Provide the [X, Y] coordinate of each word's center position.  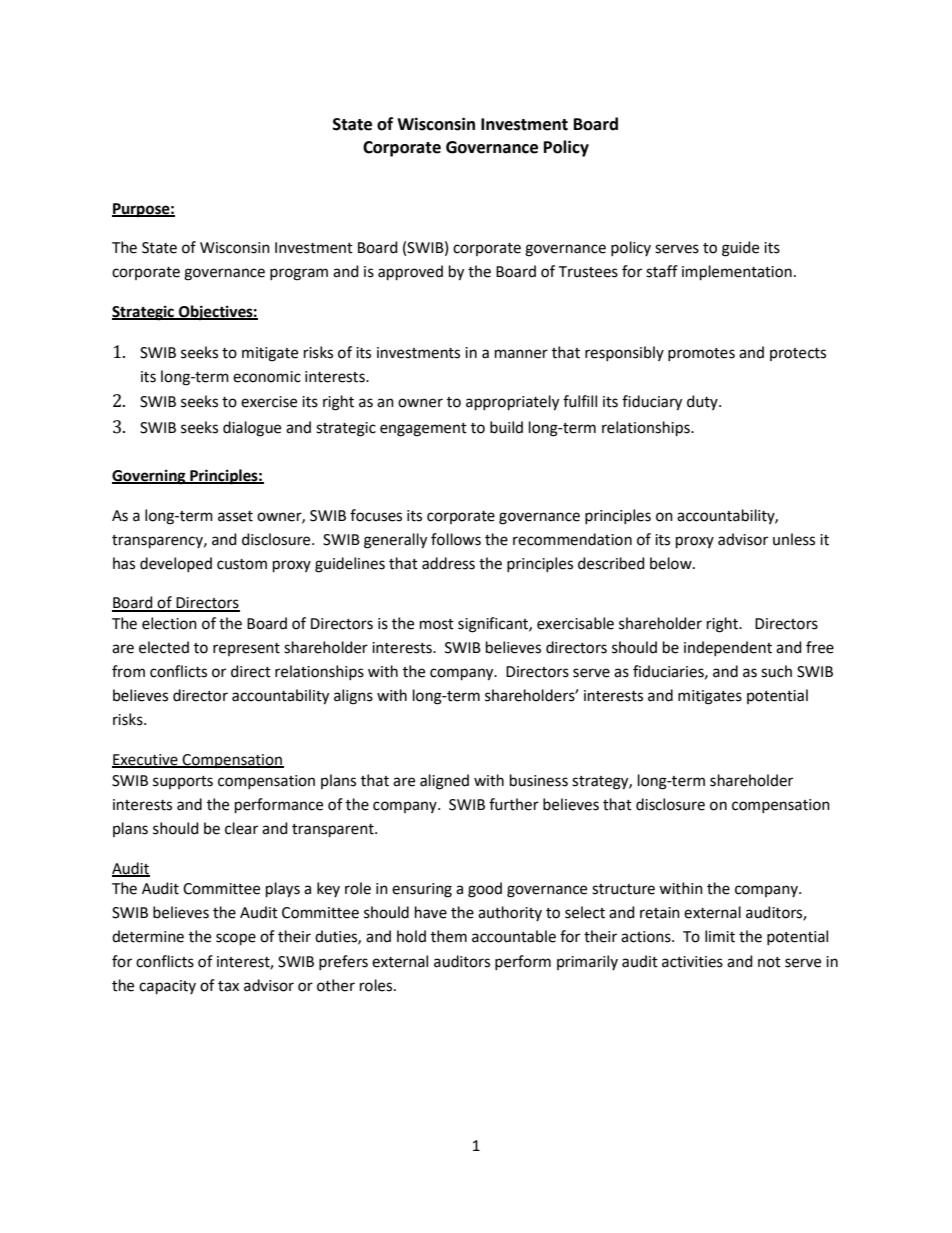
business [539, 780]
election [169, 623]
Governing [150, 477]
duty [703, 402]
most [437, 624]
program [299, 274]
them [449, 936]
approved [410, 272]
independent [728, 648]
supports [183, 782]
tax [228, 986]
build [506, 427]
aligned [444, 782]
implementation [737, 272]
